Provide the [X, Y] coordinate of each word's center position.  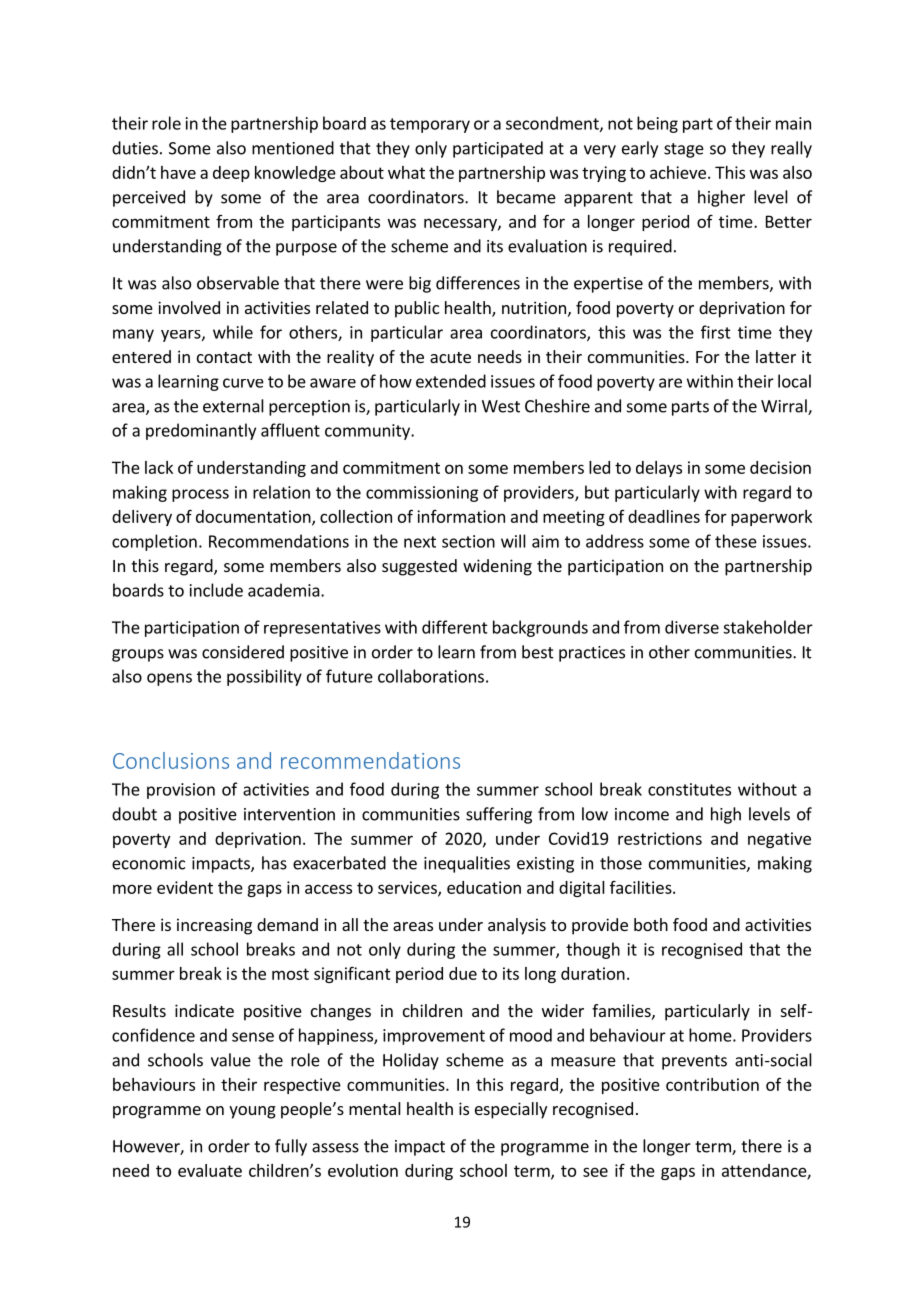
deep [231, 174]
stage [684, 150]
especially [511, 1110]
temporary [430, 125]
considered [243, 652]
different [455, 627]
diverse [692, 627]
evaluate [210, 1170]
